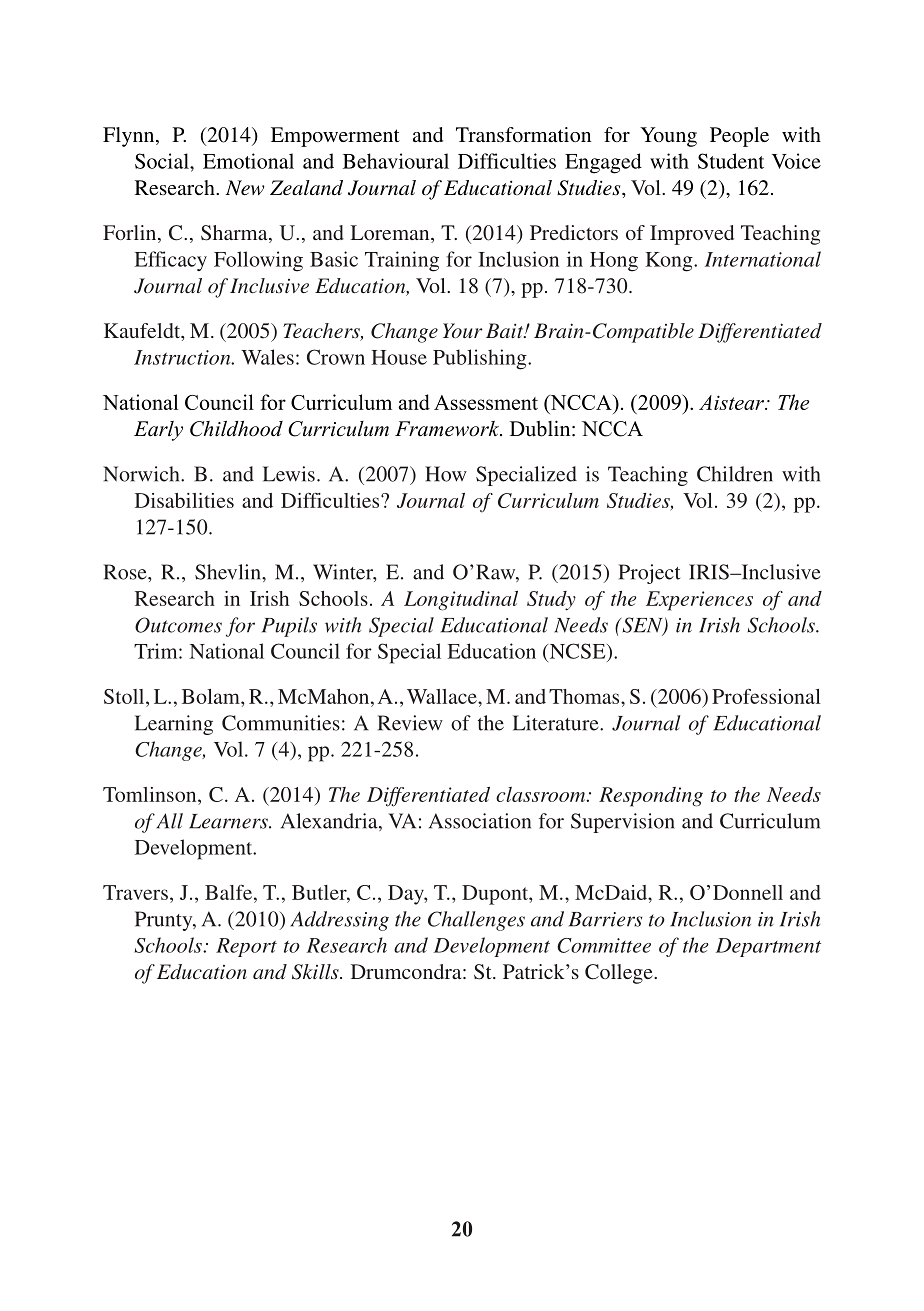  I want to click on Emotional, so click(248, 161).
